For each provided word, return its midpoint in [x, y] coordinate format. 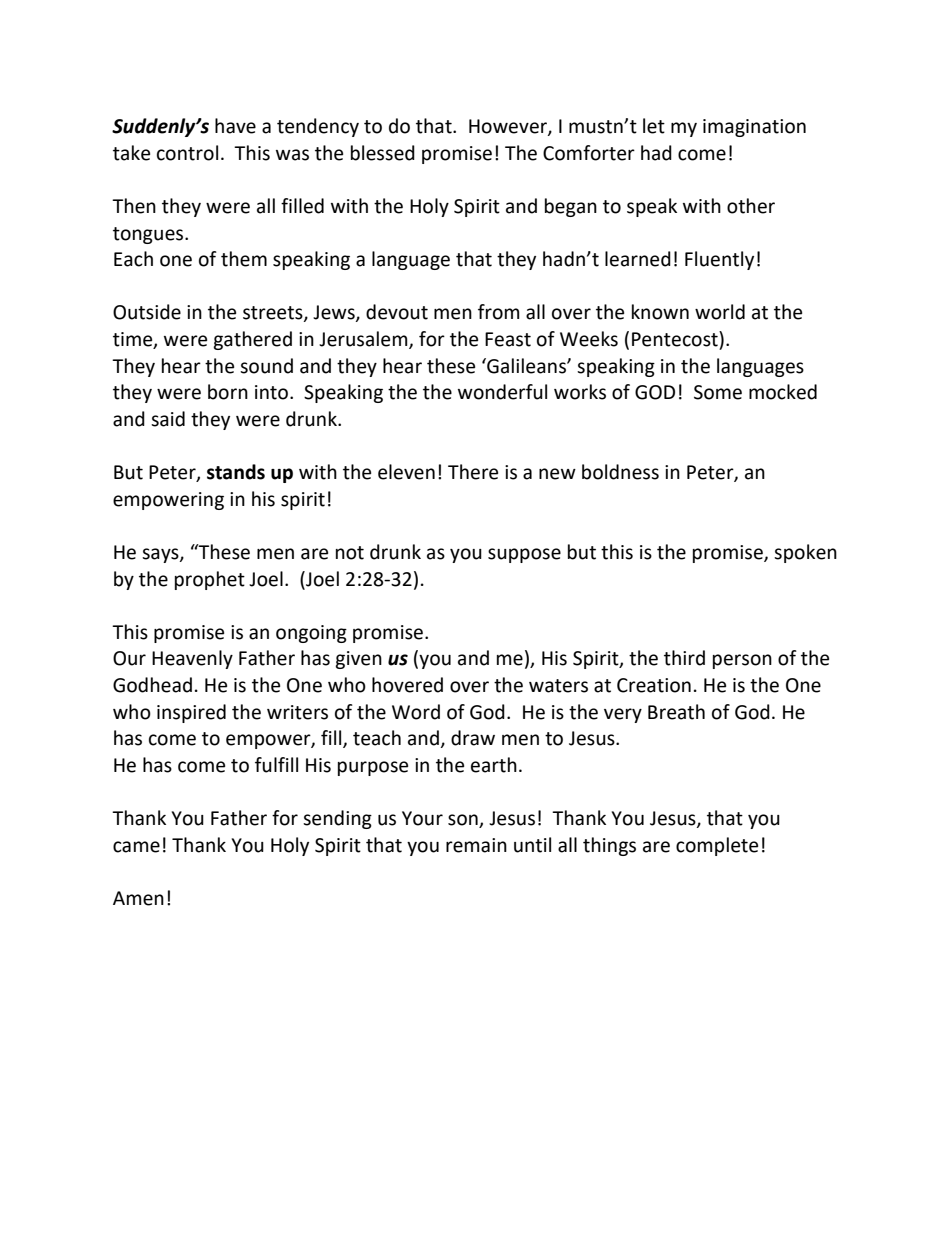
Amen [138, 898]
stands [236, 472]
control [187, 153]
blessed [383, 153]
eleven [406, 472]
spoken [805, 553]
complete [717, 846]
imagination [754, 128]
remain [476, 845]
